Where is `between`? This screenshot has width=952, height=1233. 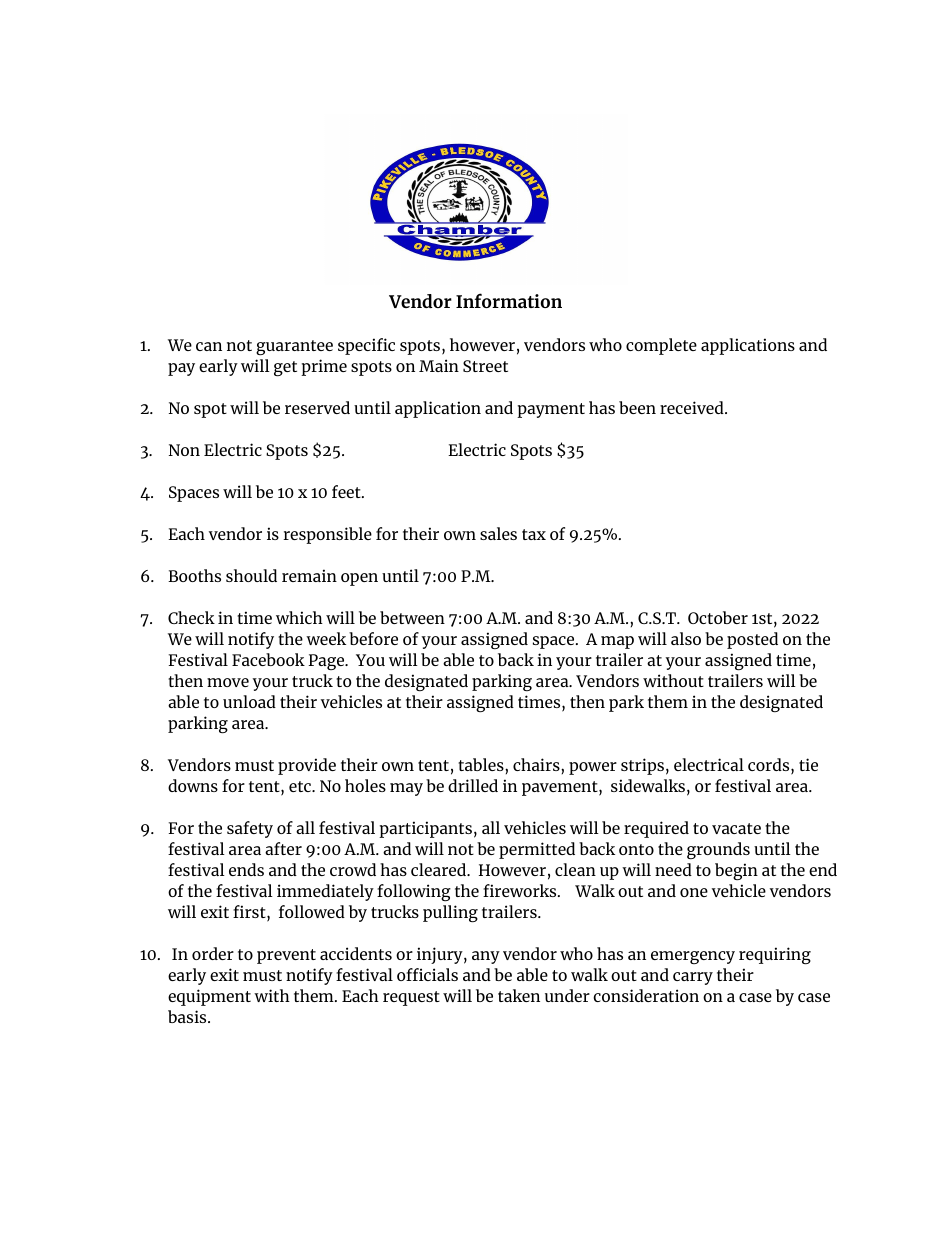 between is located at coordinates (412, 617).
